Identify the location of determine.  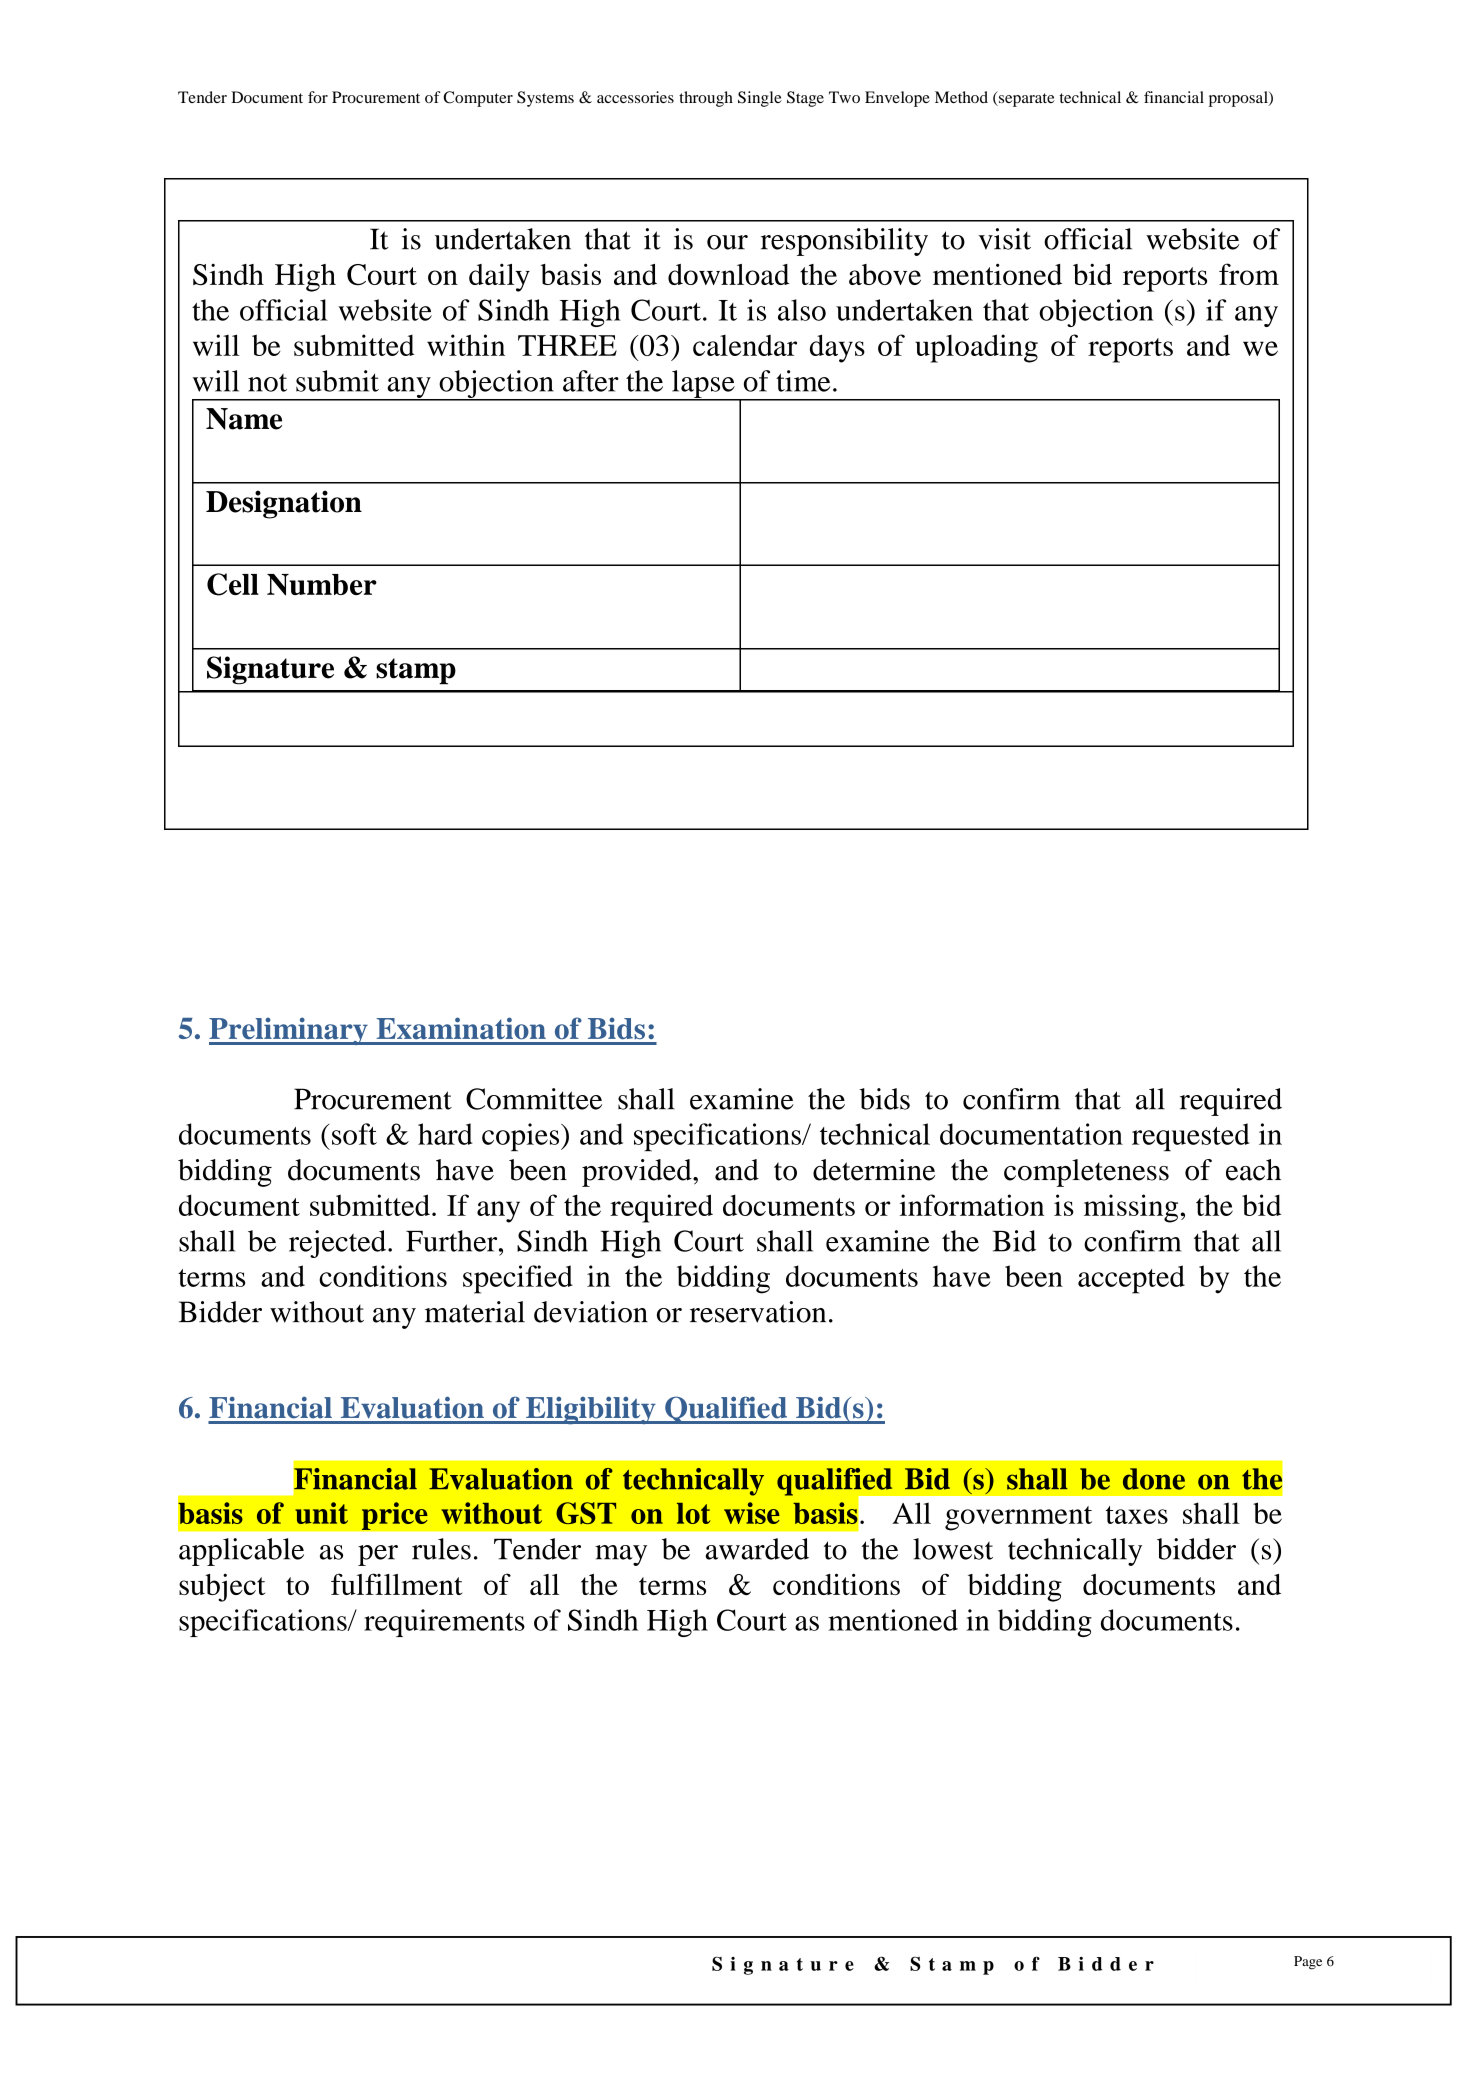
(874, 1170).
